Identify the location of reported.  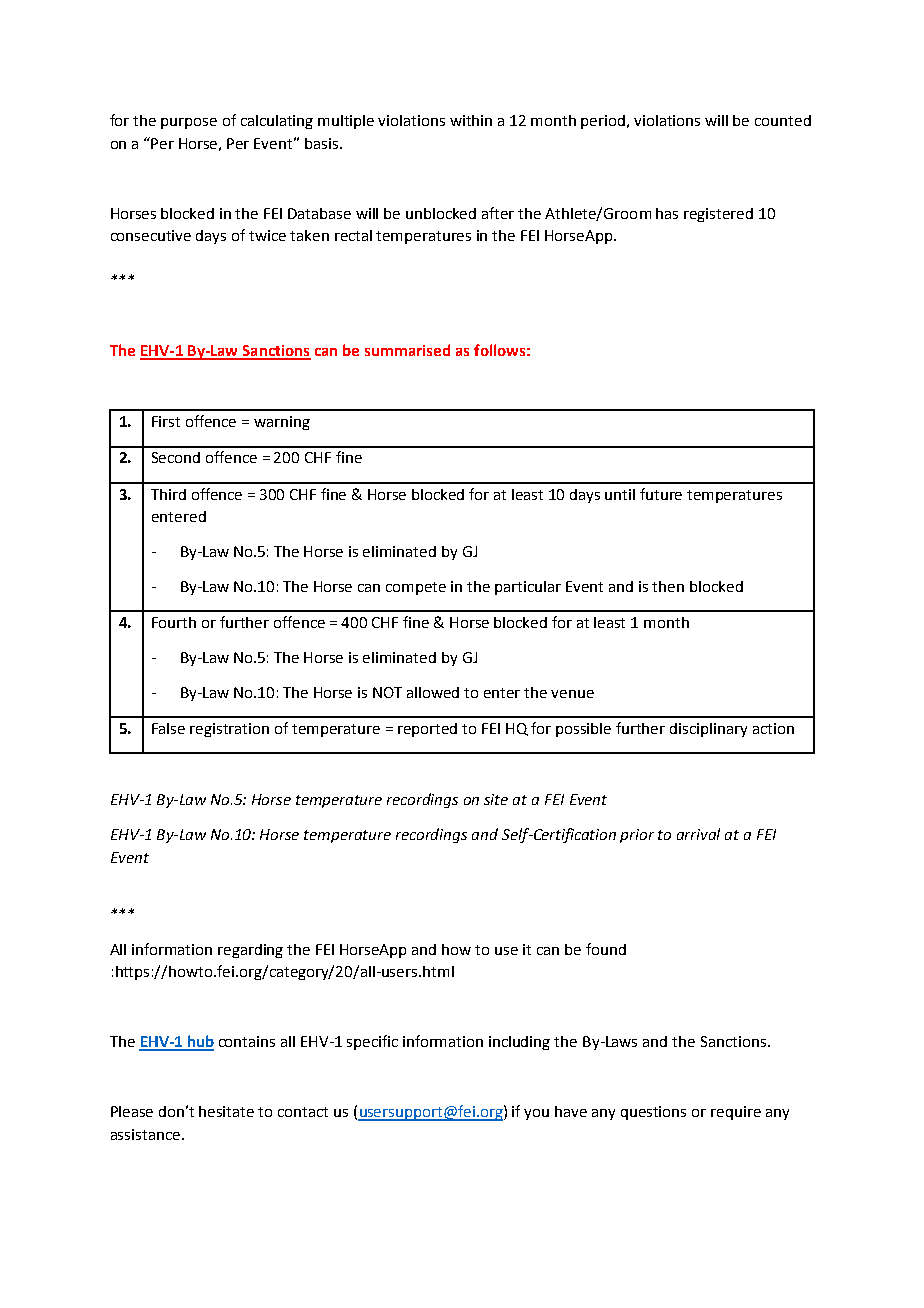
(427, 730).
